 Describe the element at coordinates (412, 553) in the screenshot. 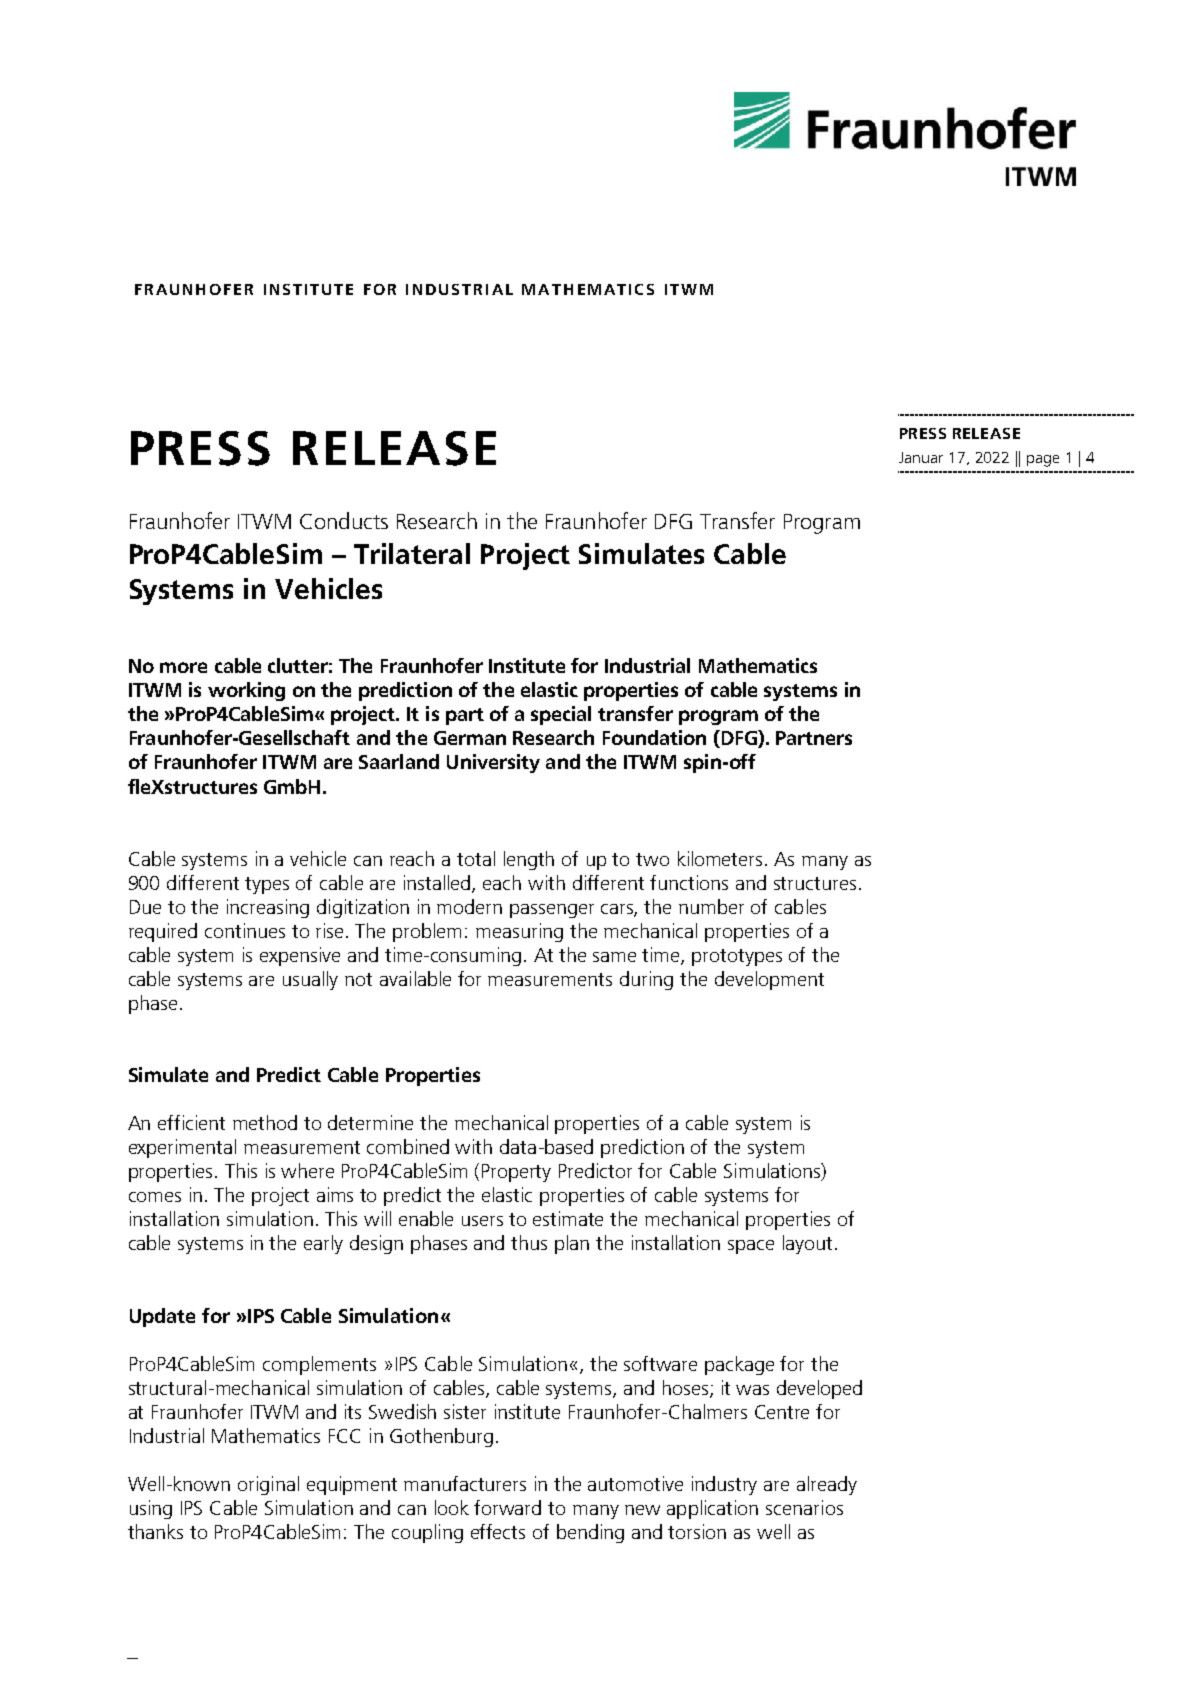

I see `Trilateral` at that location.
